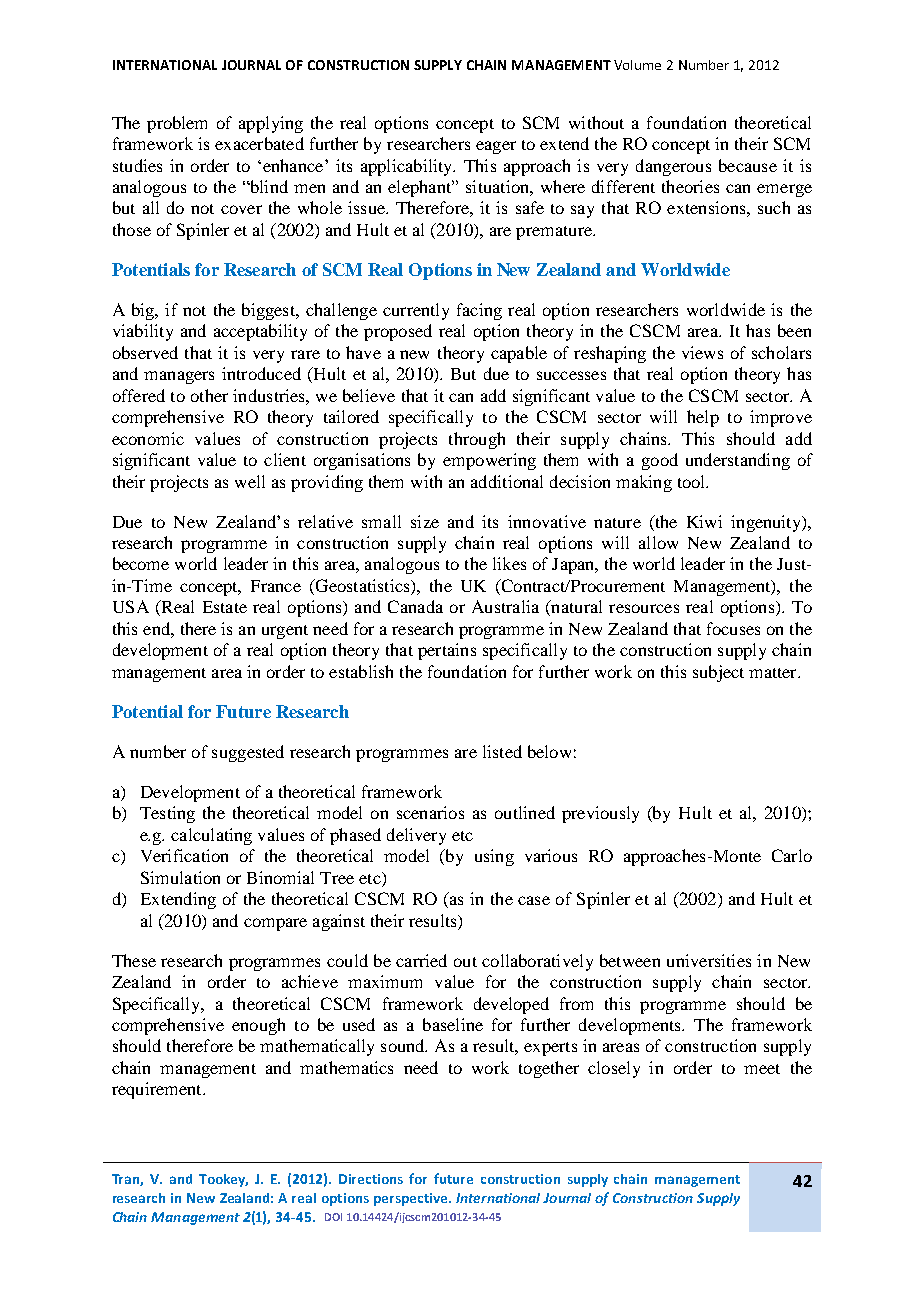  Describe the element at coordinates (421, 960) in the image. I see `carried` at that location.
